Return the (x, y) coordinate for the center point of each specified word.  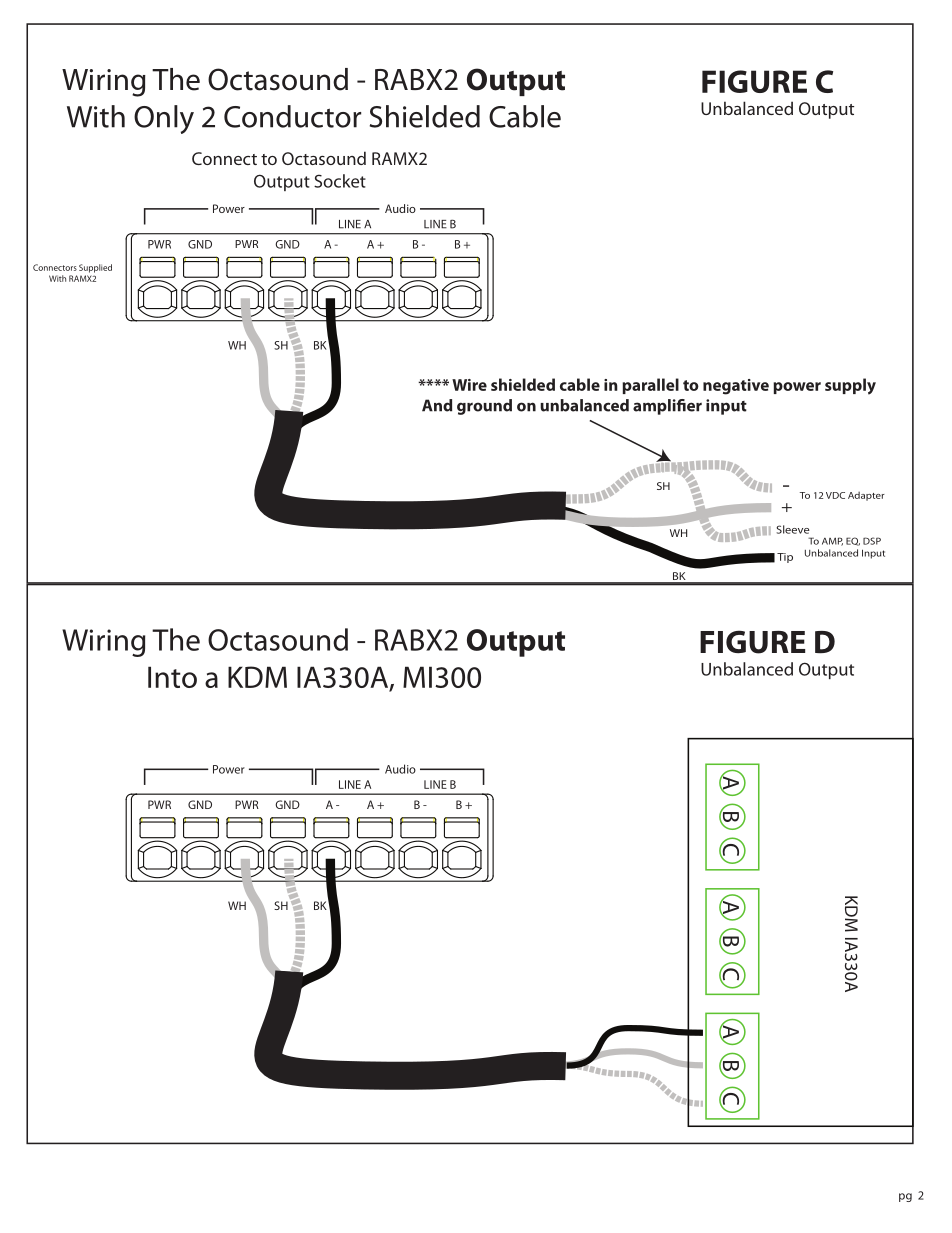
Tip (785, 558)
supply (850, 386)
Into (172, 677)
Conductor (292, 116)
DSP (872, 541)
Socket (340, 181)
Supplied (95, 268)
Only (164, 119)
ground (484, 407)
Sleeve (793, 529)
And (437, 405)
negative (736, 387)
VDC (835, 495)
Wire (469, 385)
